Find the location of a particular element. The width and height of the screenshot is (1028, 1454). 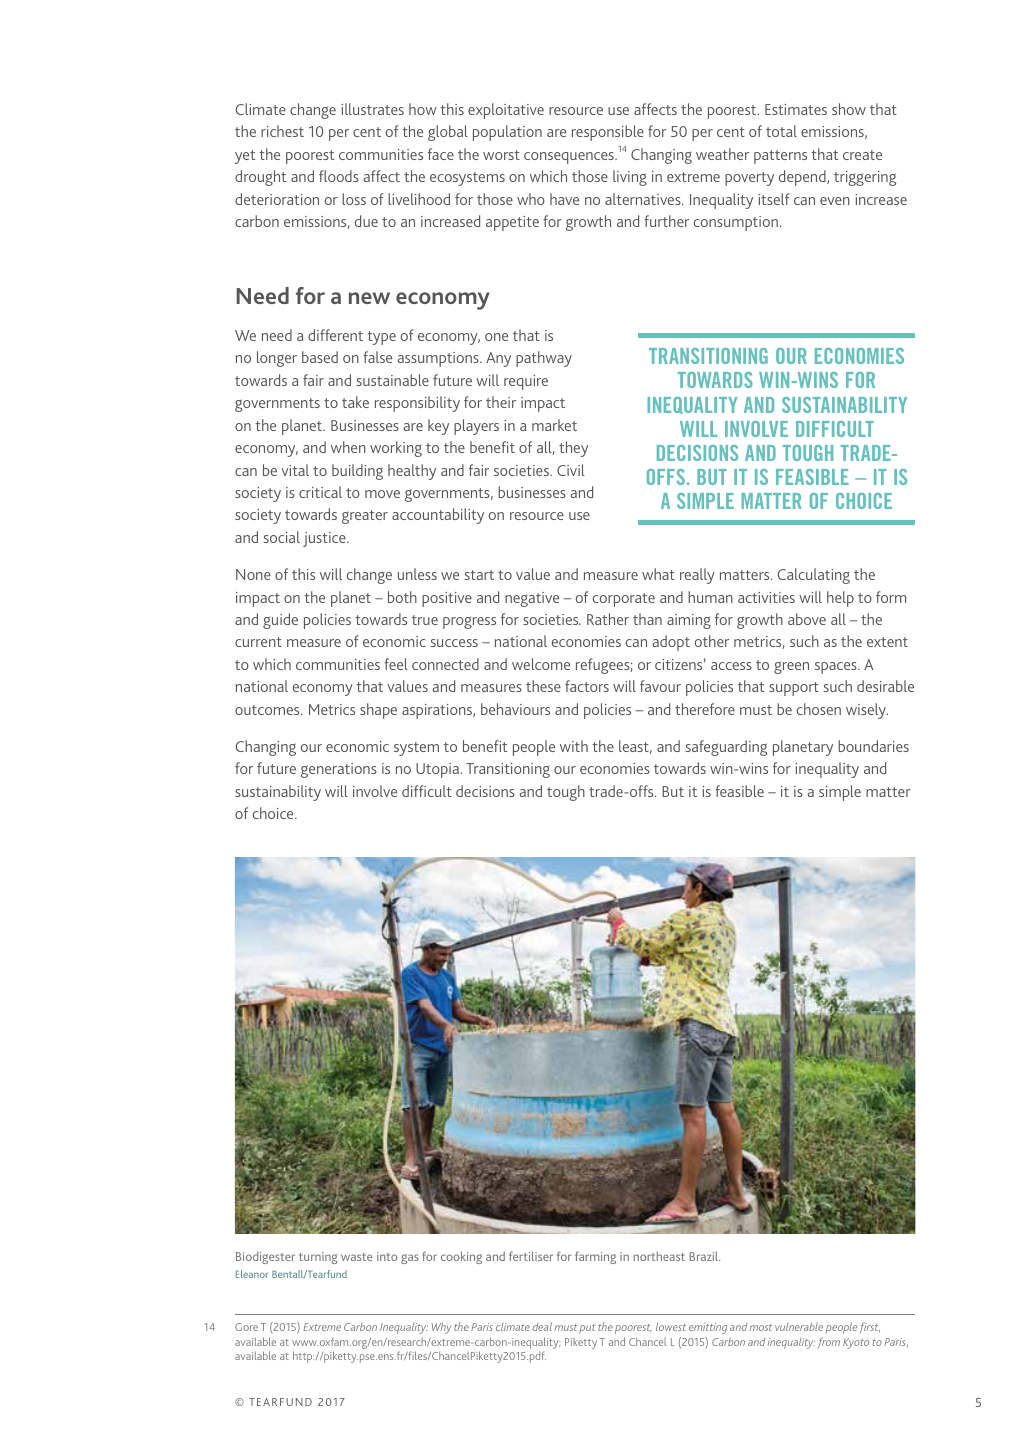

floods is located at coordinates (339, 176).
